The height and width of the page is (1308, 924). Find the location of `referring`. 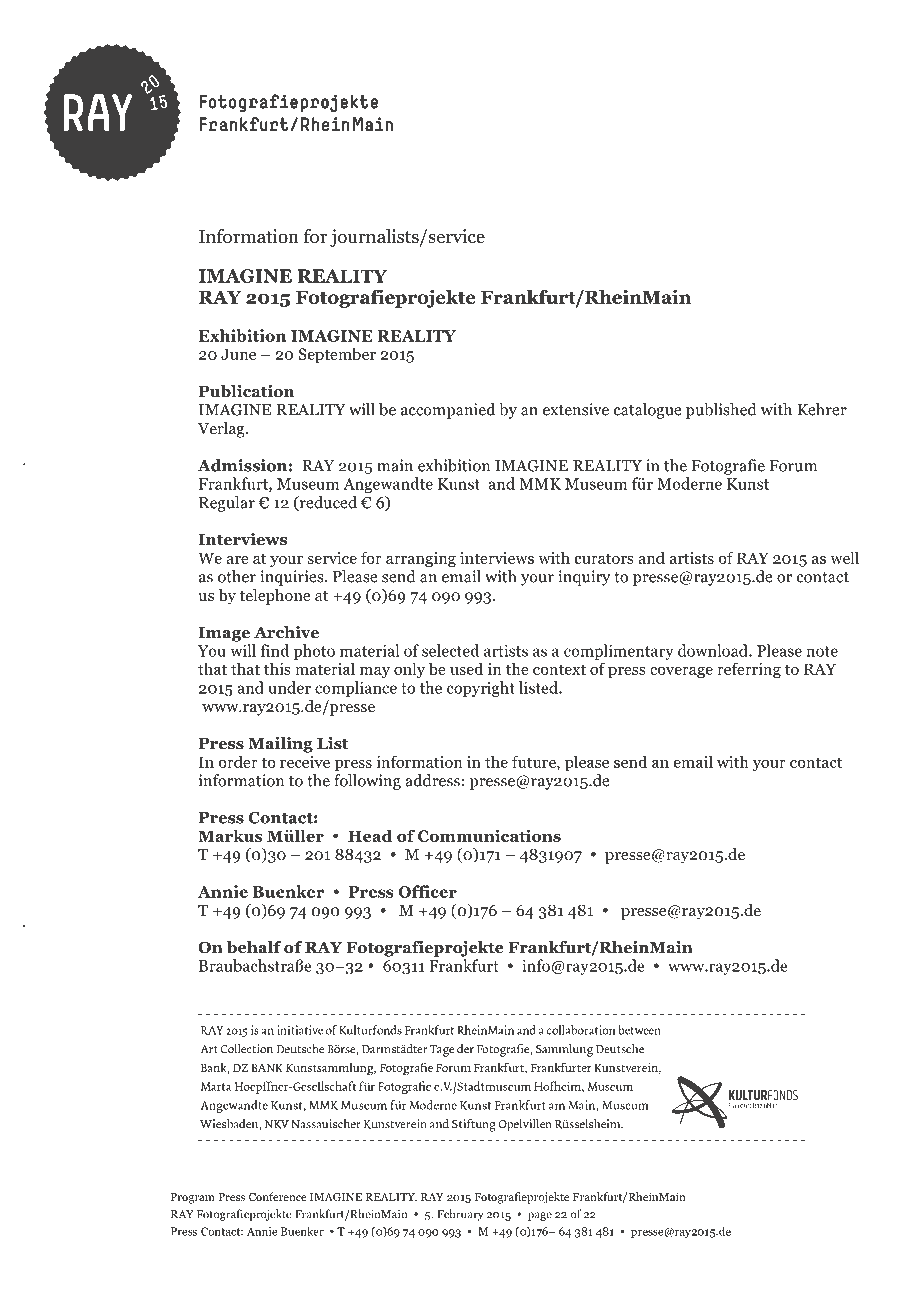

referring is located at coordinates (749, 670).
